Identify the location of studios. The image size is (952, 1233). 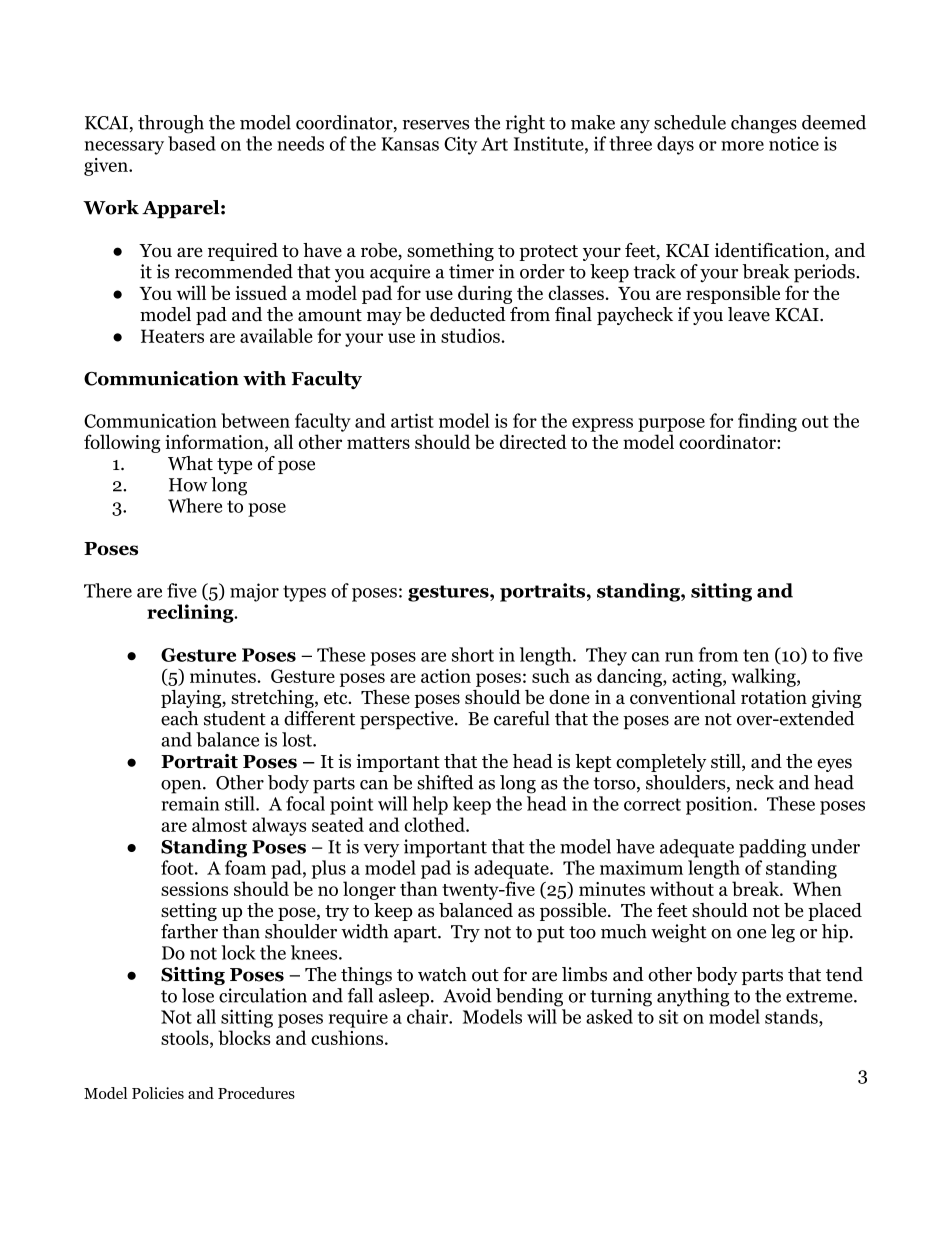
(470, 335).
